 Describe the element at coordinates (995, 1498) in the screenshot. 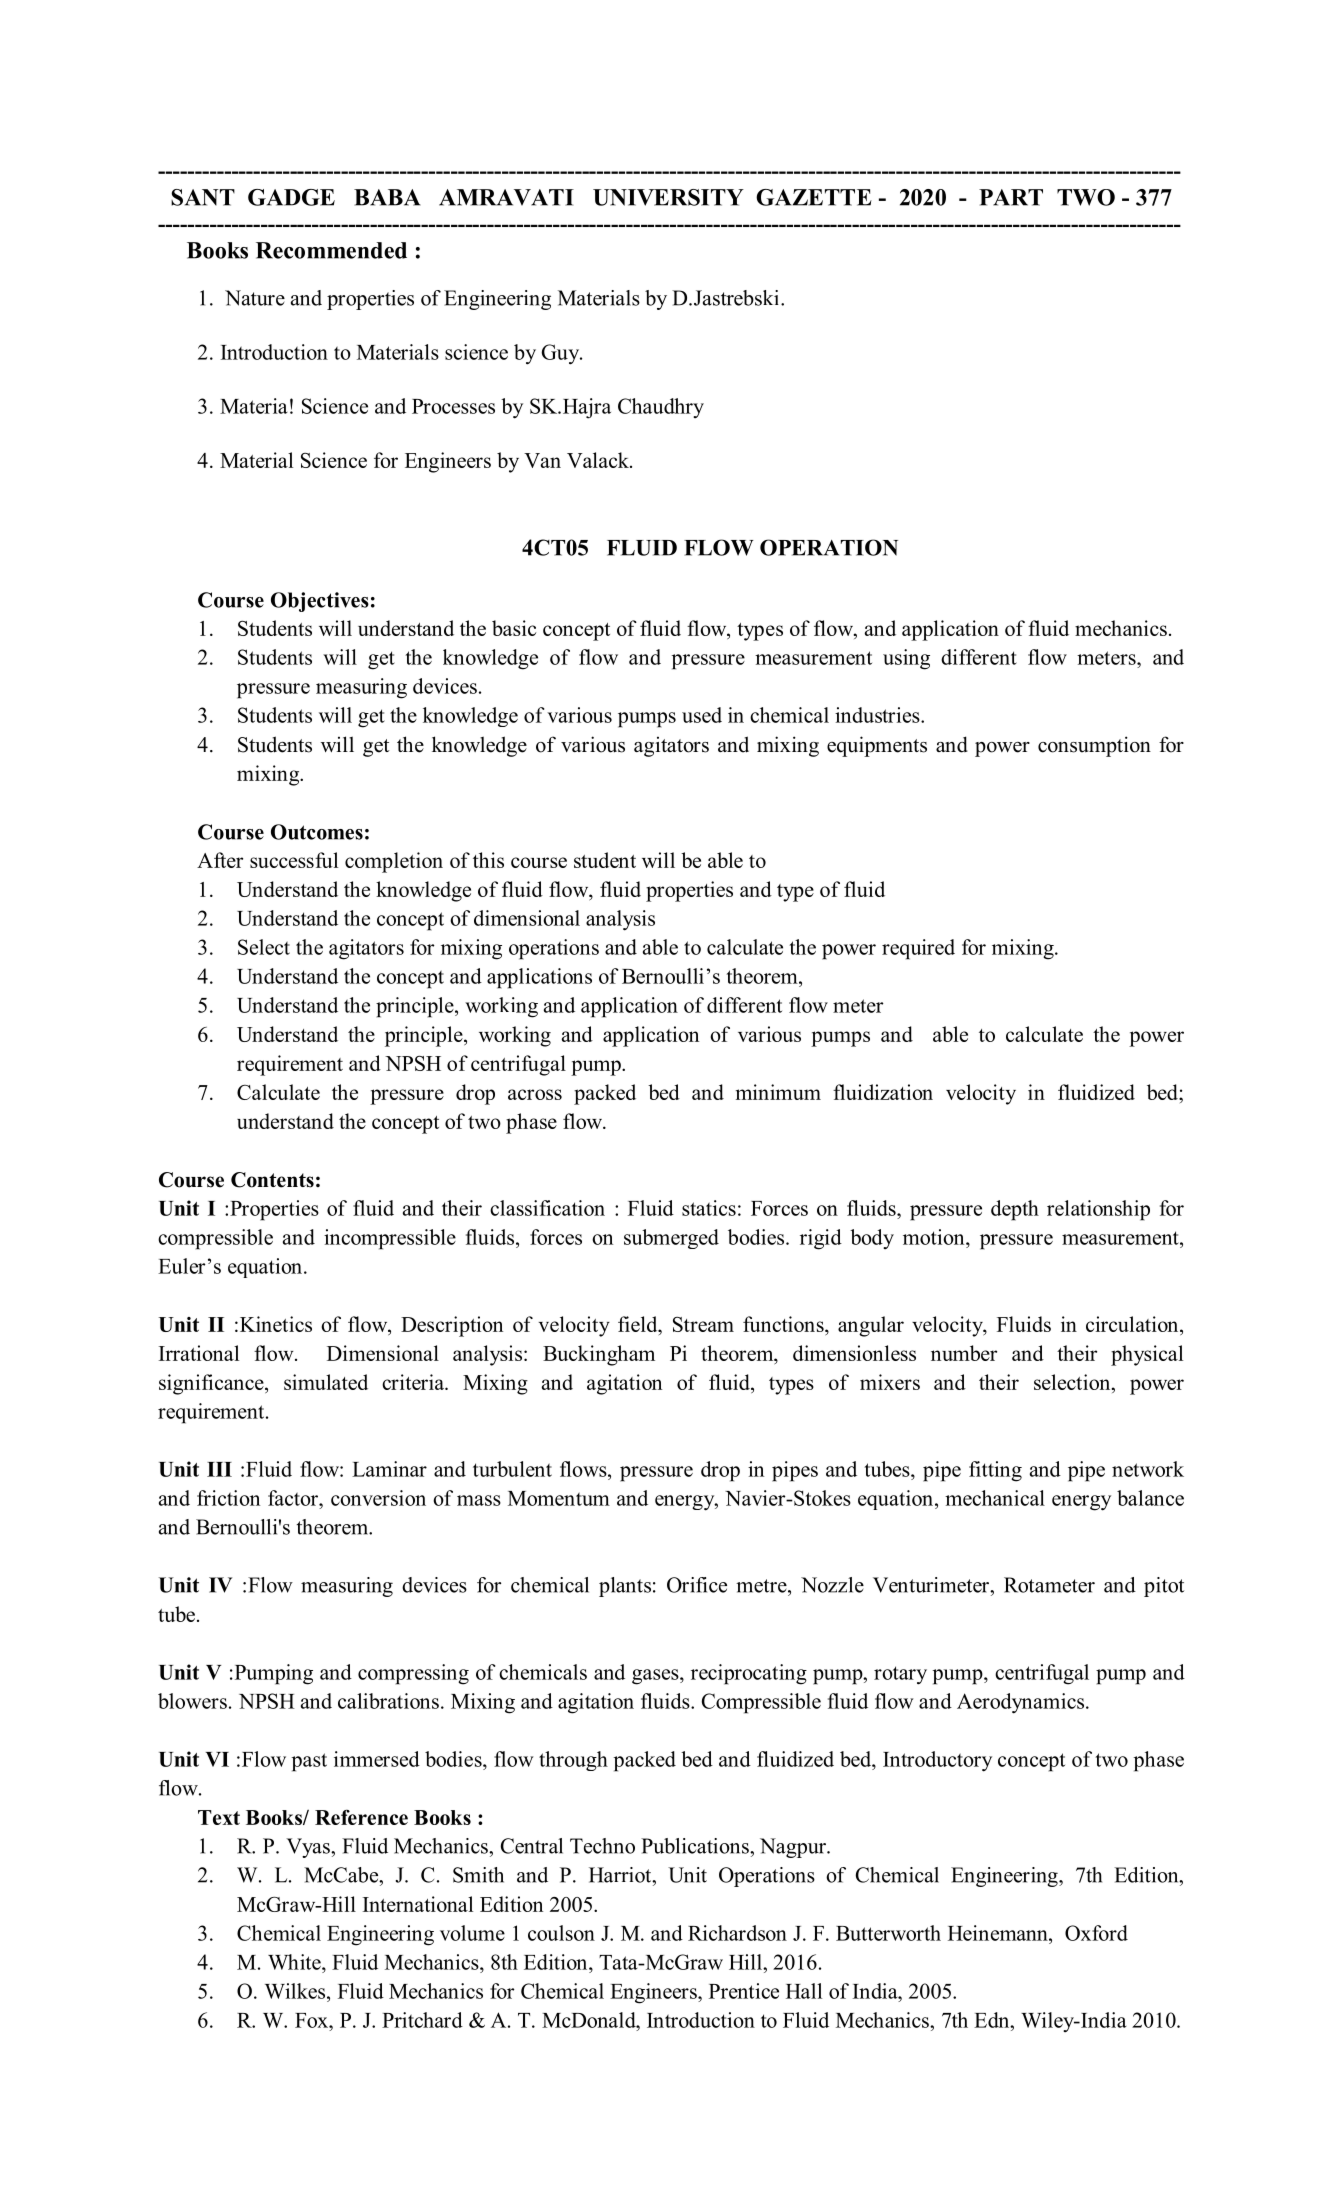

I see `mechanical` at that location.
